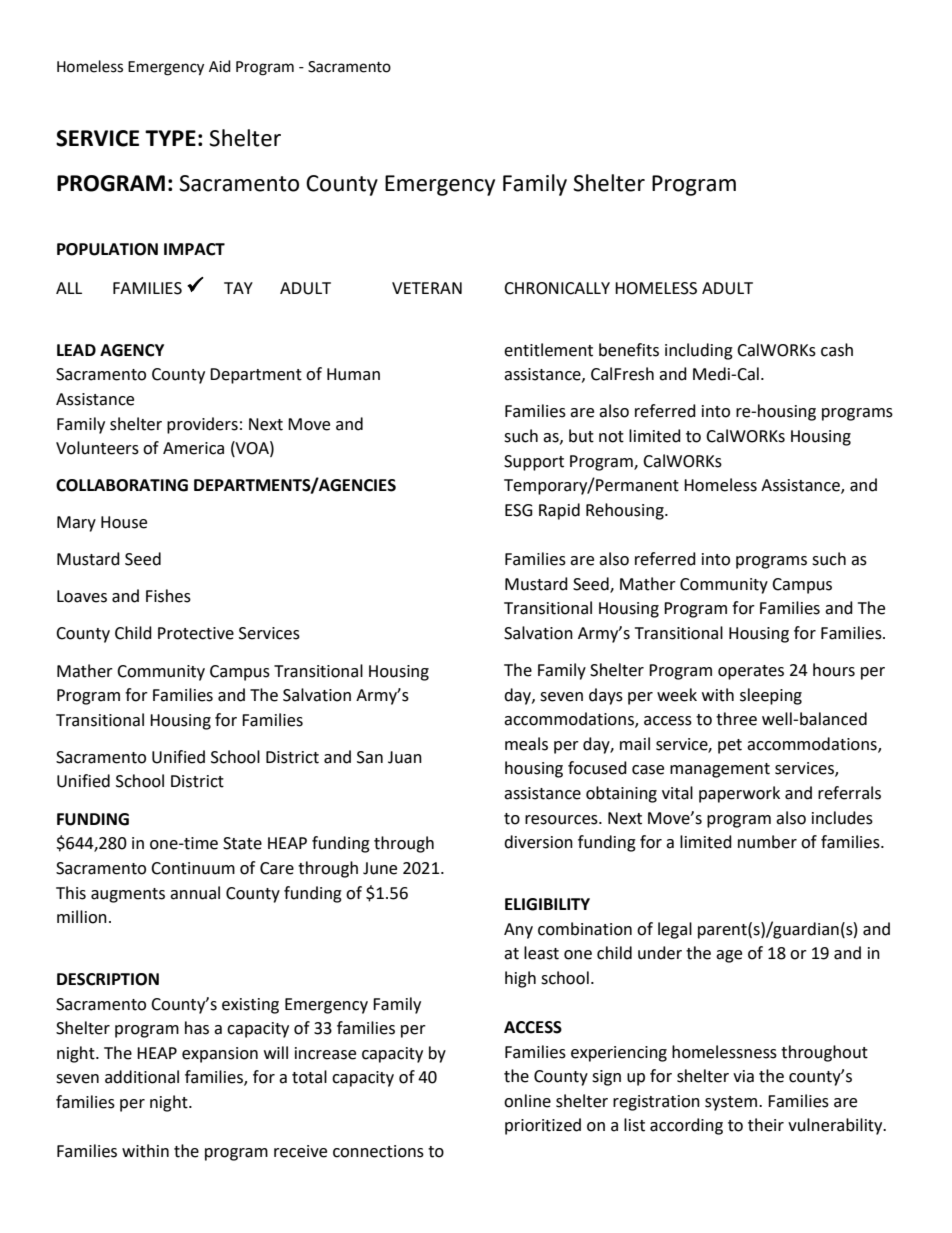  What do you see at coordinates (519, 510) in the document?
I see `ESG` at bounding box center [519, 510].
